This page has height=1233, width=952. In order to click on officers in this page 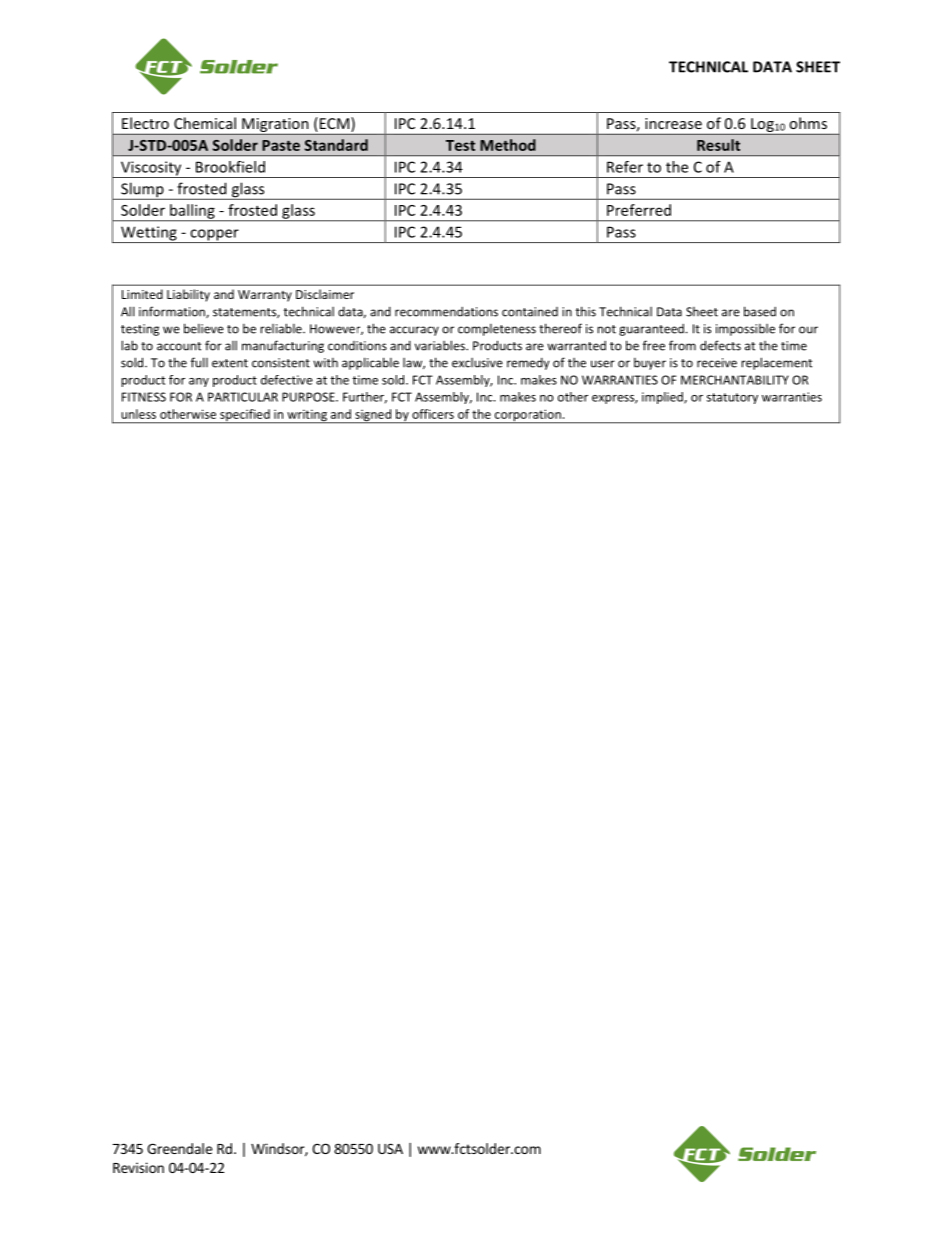, I will do `click(433, 414)`.
